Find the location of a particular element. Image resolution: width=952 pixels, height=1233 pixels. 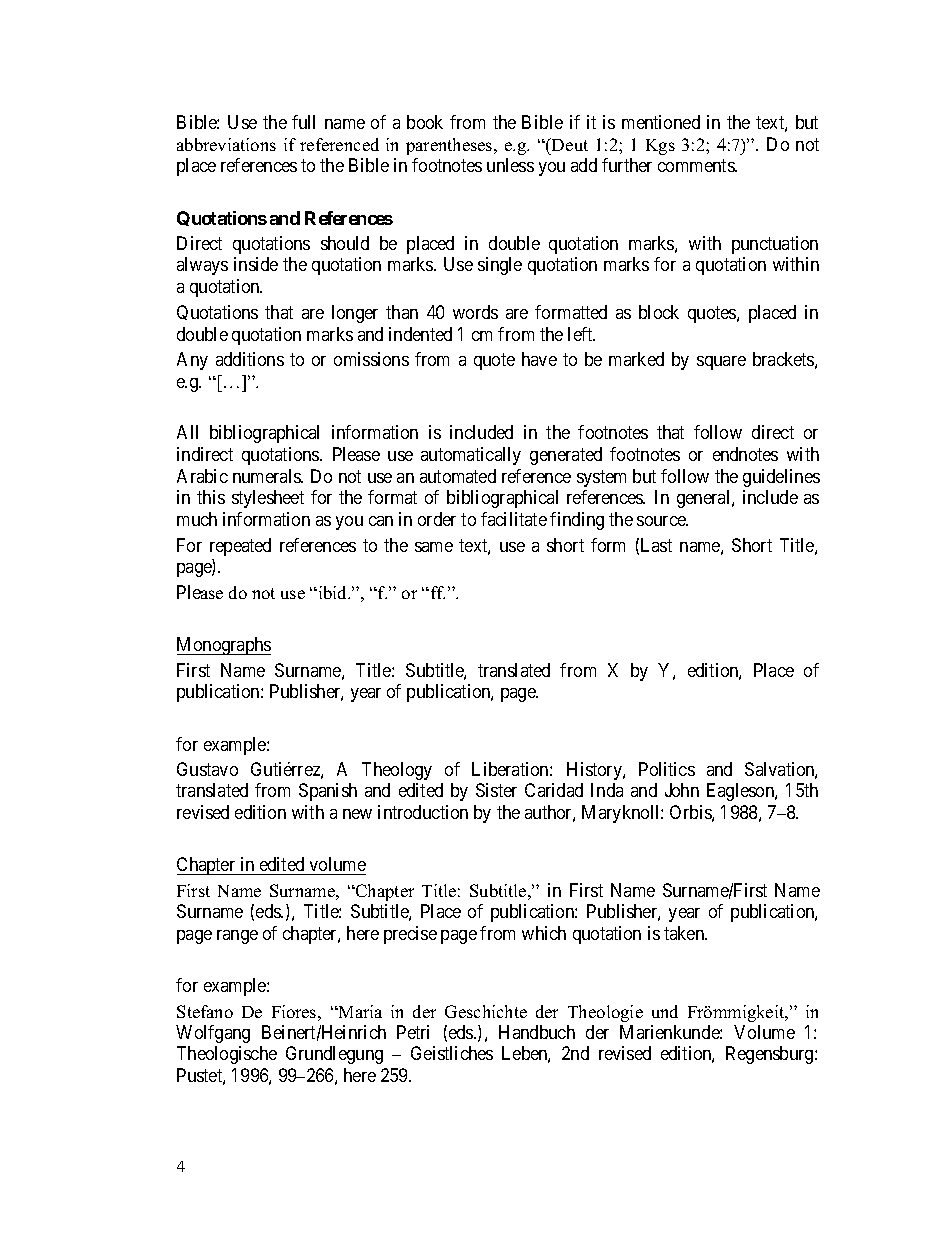

Spanish is located at coordinates (328, 792).
